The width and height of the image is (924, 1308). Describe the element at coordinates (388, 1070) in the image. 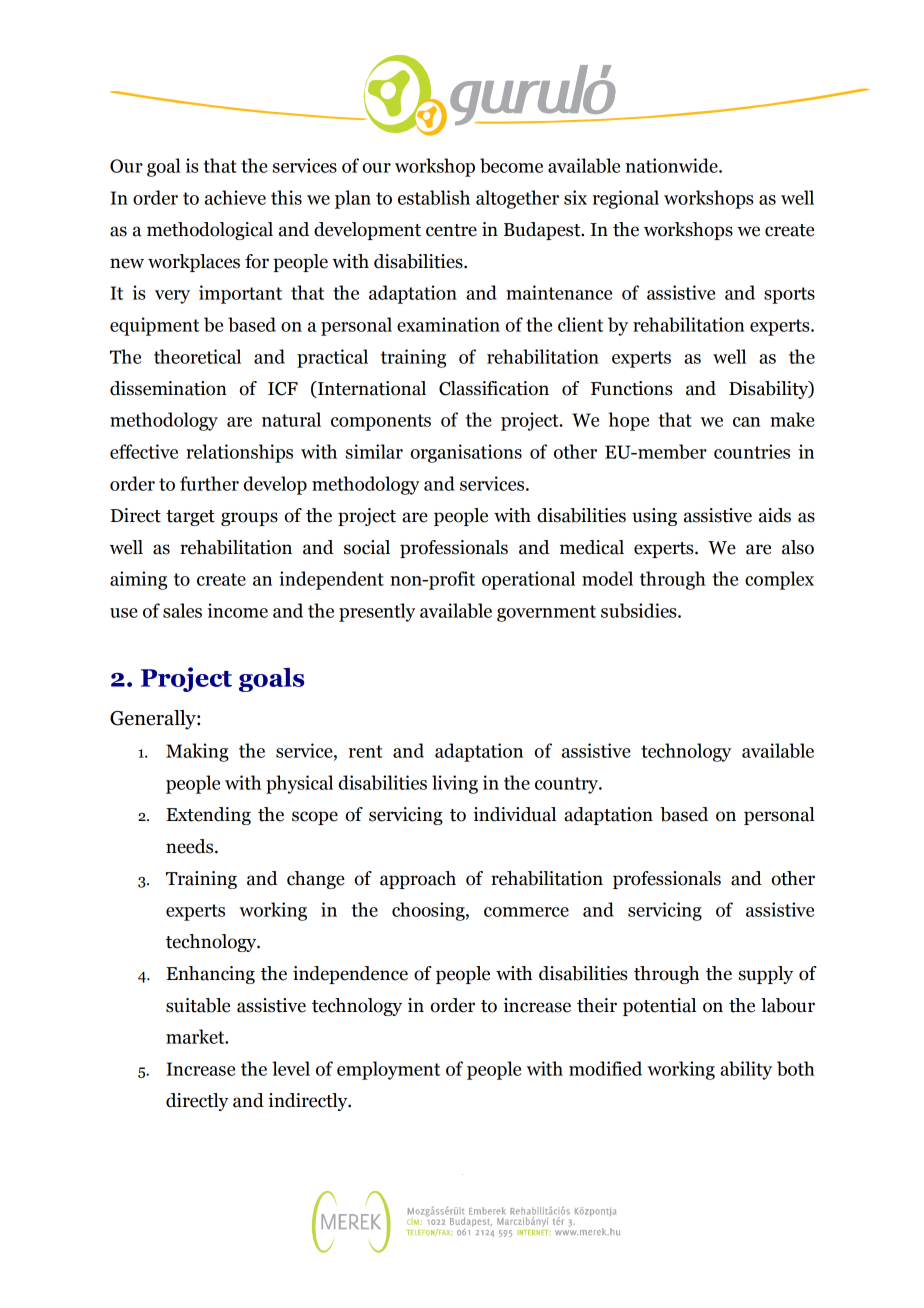

I see `employment` at that location.
